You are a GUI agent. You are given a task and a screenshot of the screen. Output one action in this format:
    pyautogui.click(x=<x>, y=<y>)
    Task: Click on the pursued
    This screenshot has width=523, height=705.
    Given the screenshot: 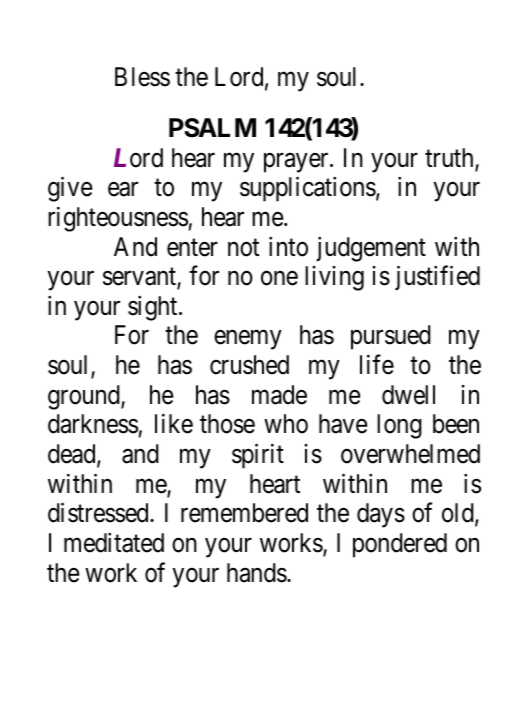 What is the action you would take?
    pyautogui.click(x=391, y=337)
